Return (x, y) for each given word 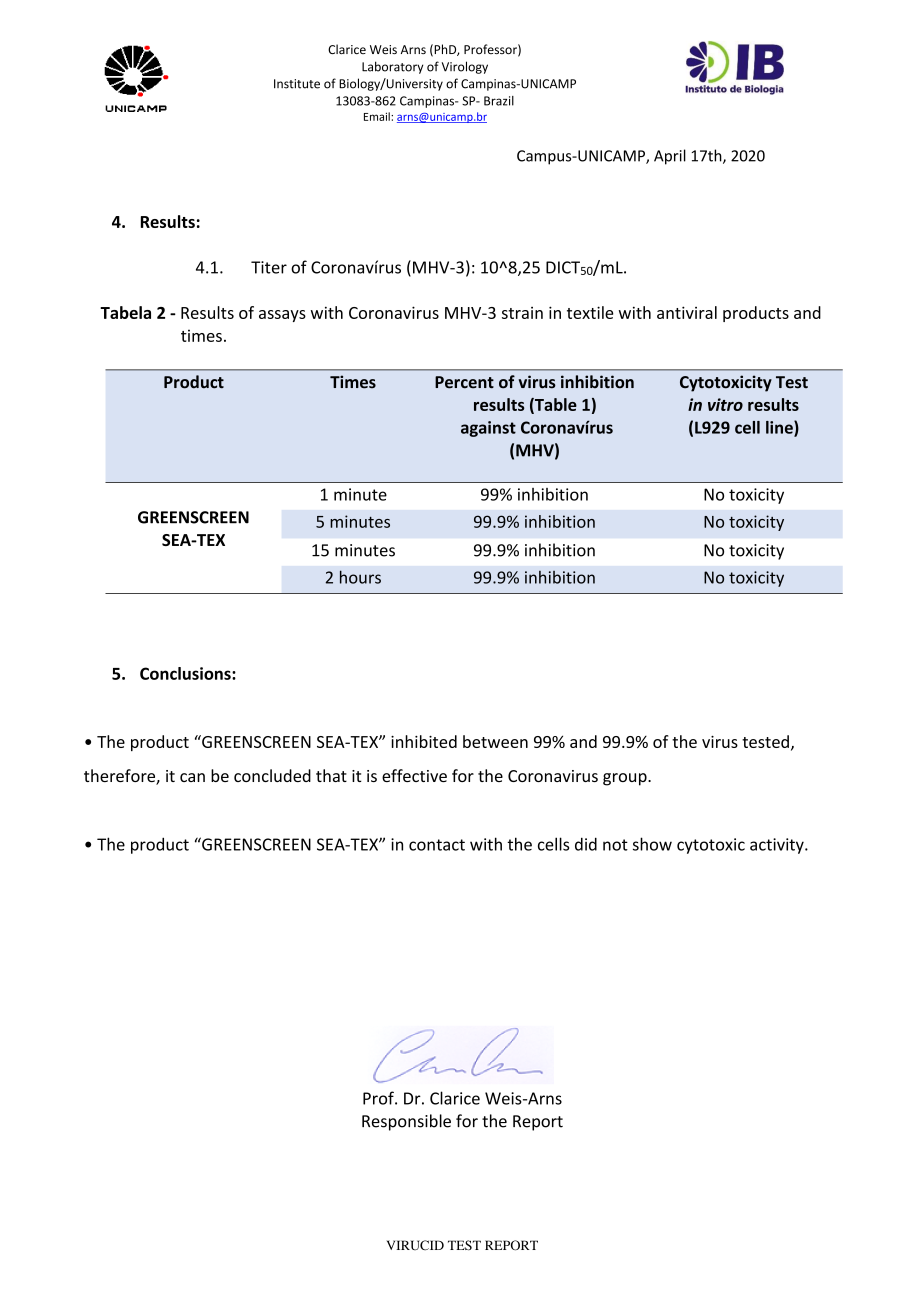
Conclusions (186, 673)
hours (360, 577)
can (192, 777)
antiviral (687, 312)
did (586, 844)
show (652, 844)
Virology (465, 67)
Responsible (406, 1122)
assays (282, 316)
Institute (297, 84)
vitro (725, 404)
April (670, 157)
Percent (464, 382)
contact (437, 845)
